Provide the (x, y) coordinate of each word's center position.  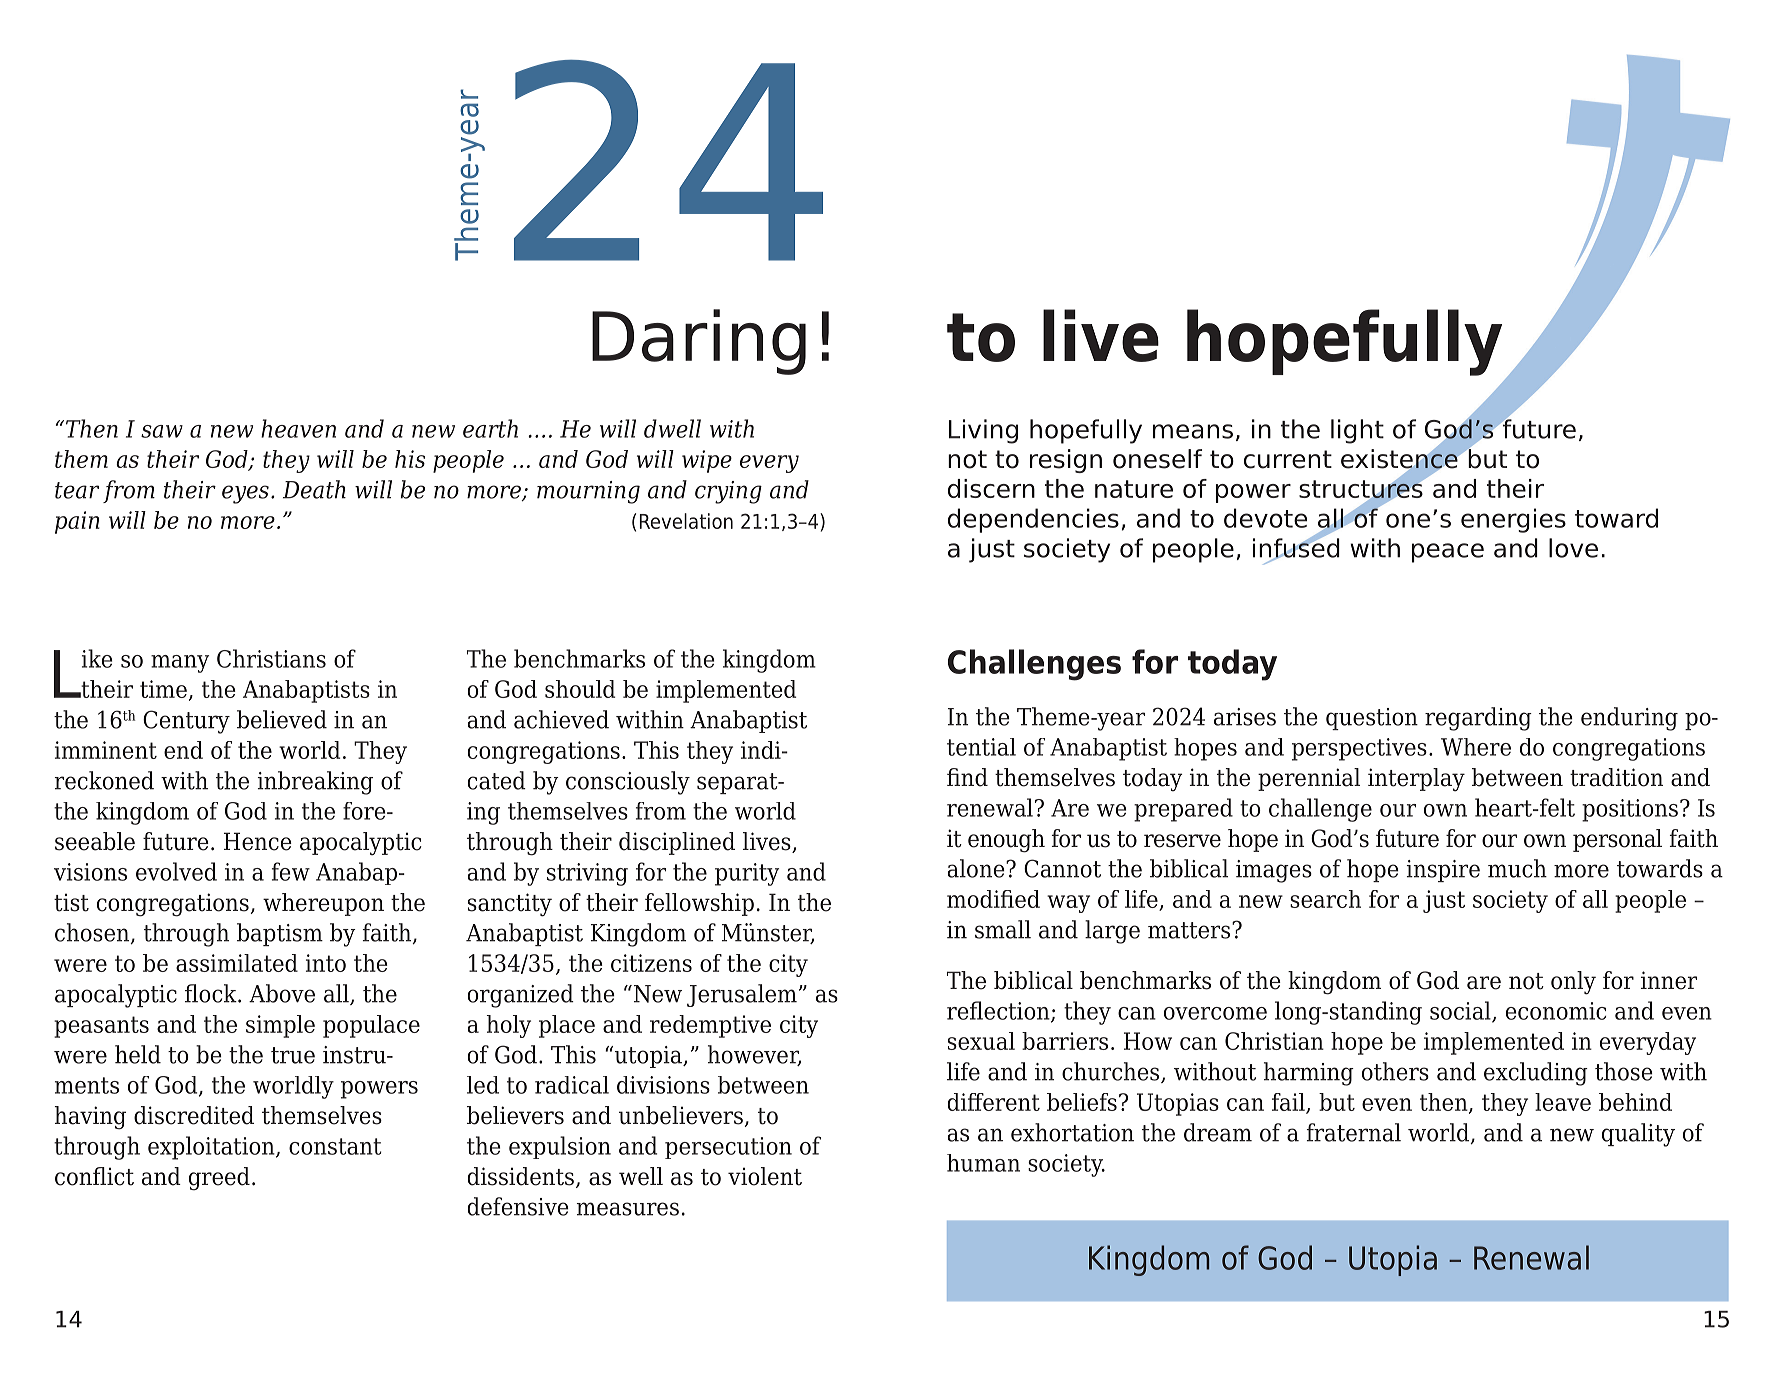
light (1357, 431)
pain (77, 522)
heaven (298, 428)
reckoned (104, 780)
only (1573, 983)
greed (219, 1179)
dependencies (1033, 520)
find (967, 777)
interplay (1416, 780)
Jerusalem (742, 995)
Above (282, 993)
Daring (699, 342)
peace (1448, 553)
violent (765, 1176)
